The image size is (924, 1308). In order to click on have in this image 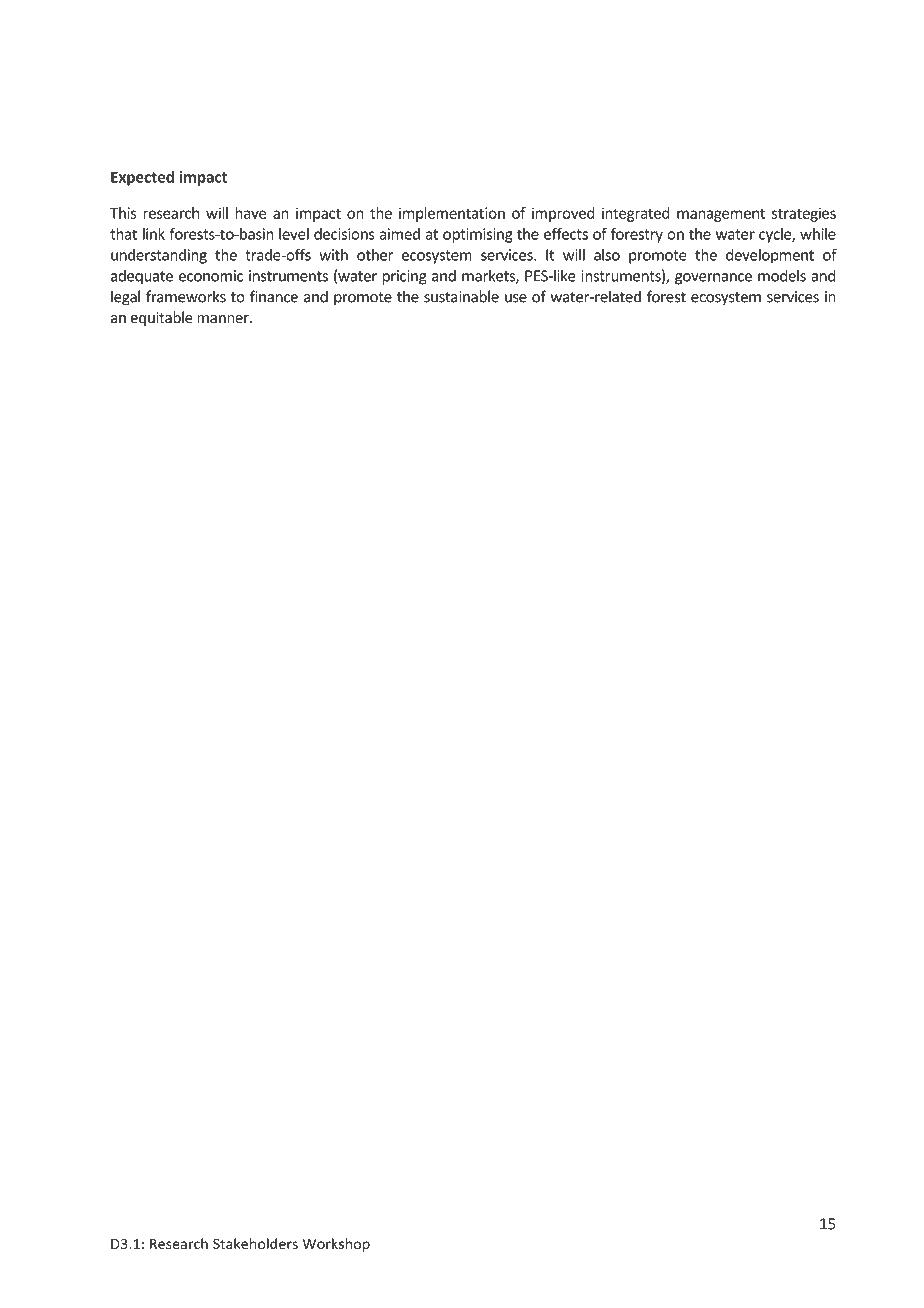, I will do `click(251, 213)`.
